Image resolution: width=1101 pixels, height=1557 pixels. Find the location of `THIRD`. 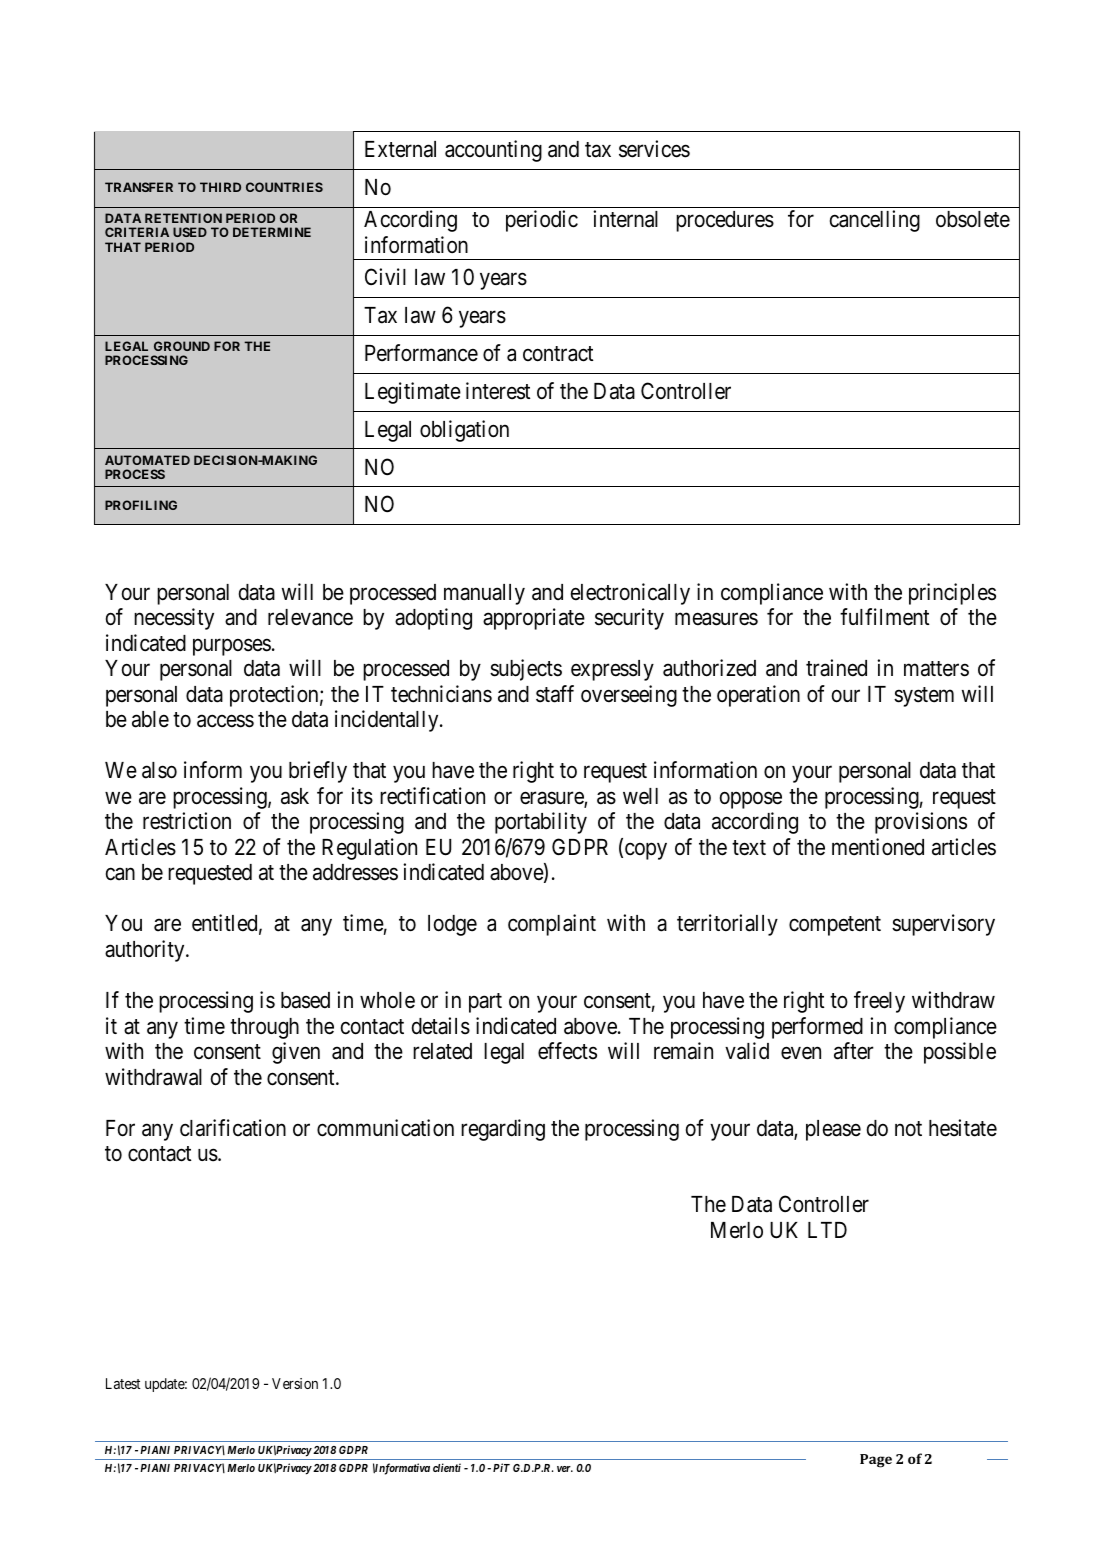

THIRD is located at coordinates (220, 187).
